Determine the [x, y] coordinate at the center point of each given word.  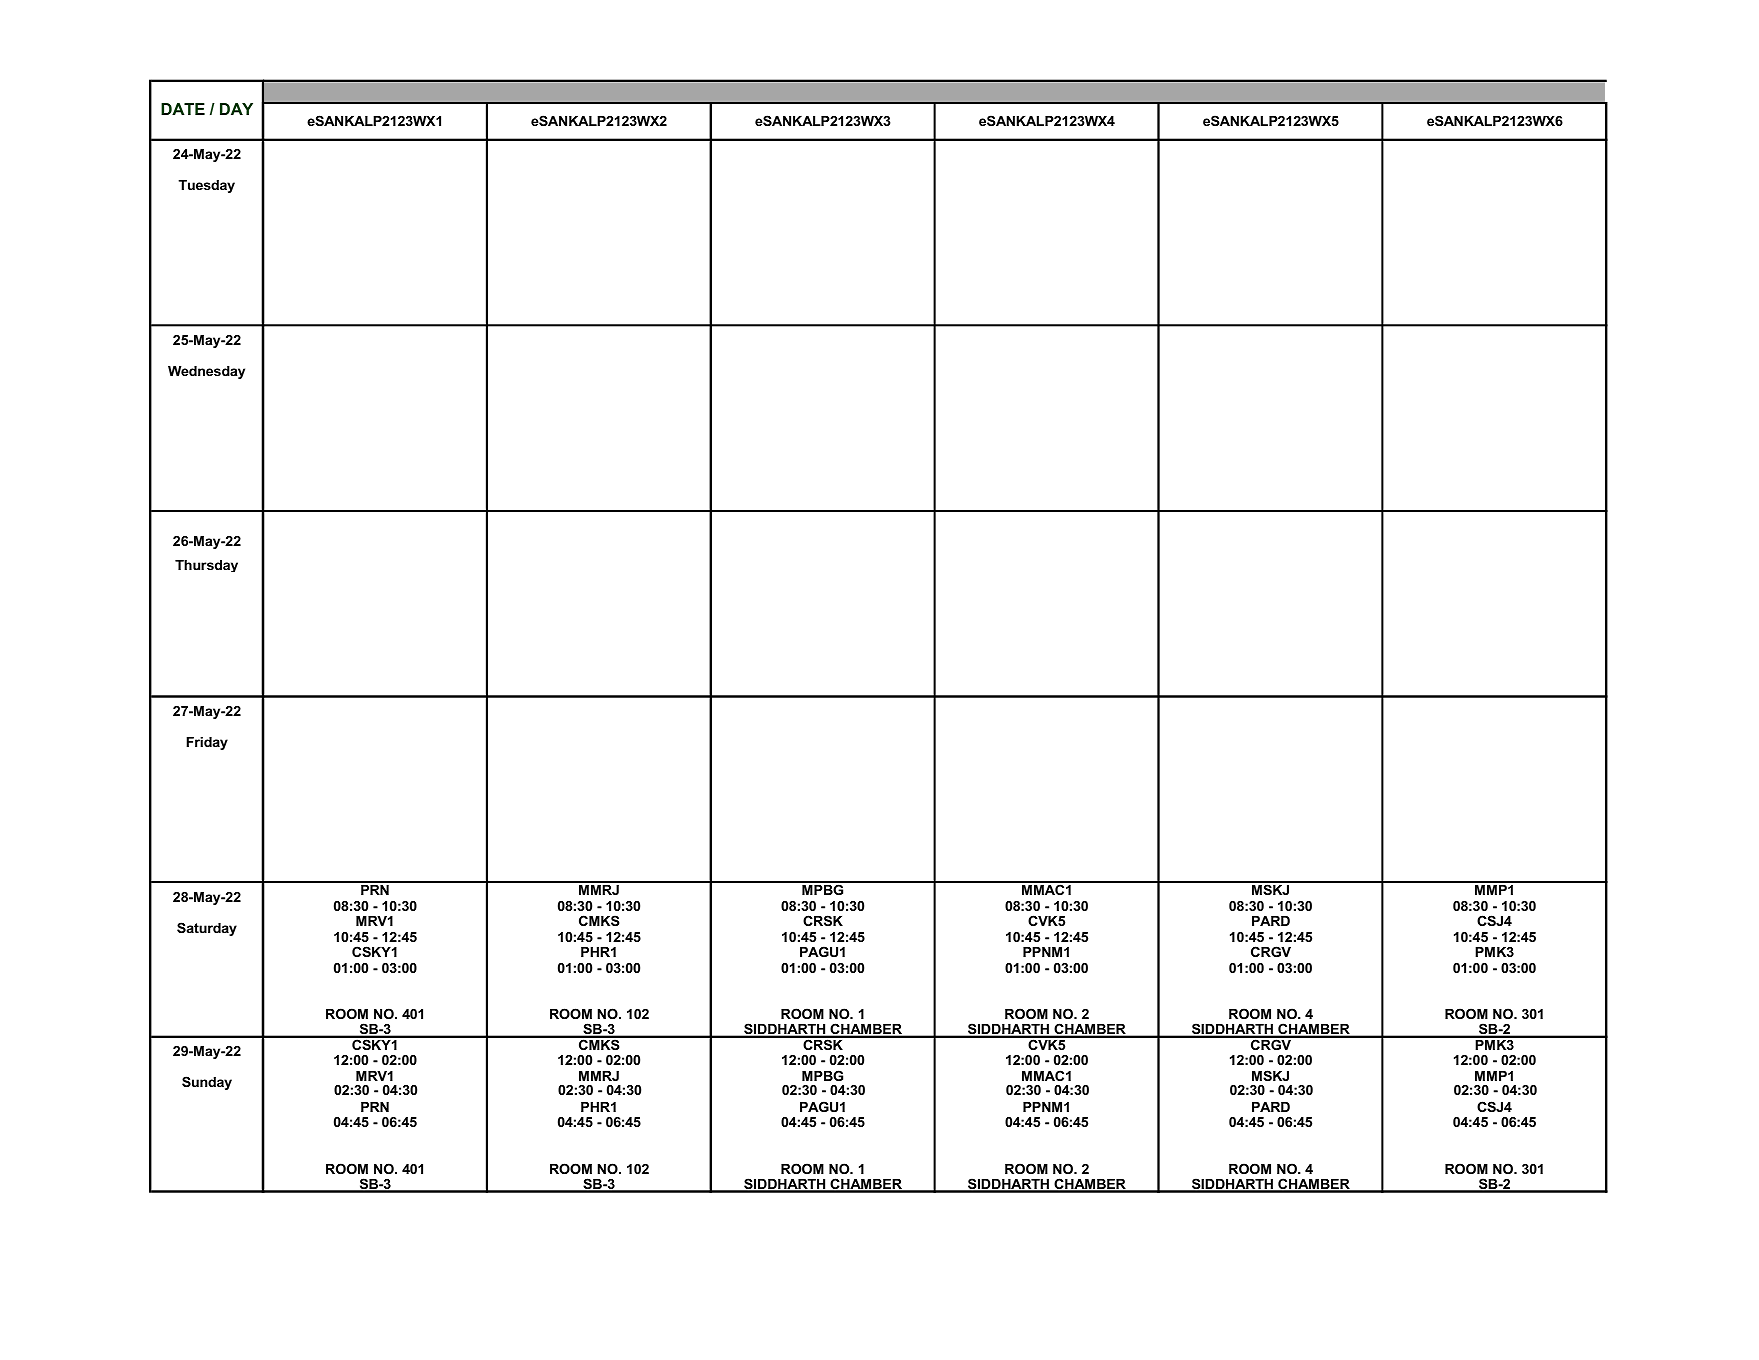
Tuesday [206, 186]
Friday [207, 743]
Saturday [207, 929]
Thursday [206, 566]
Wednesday [206, 372]
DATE [183, 109]
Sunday [207, 1083]
